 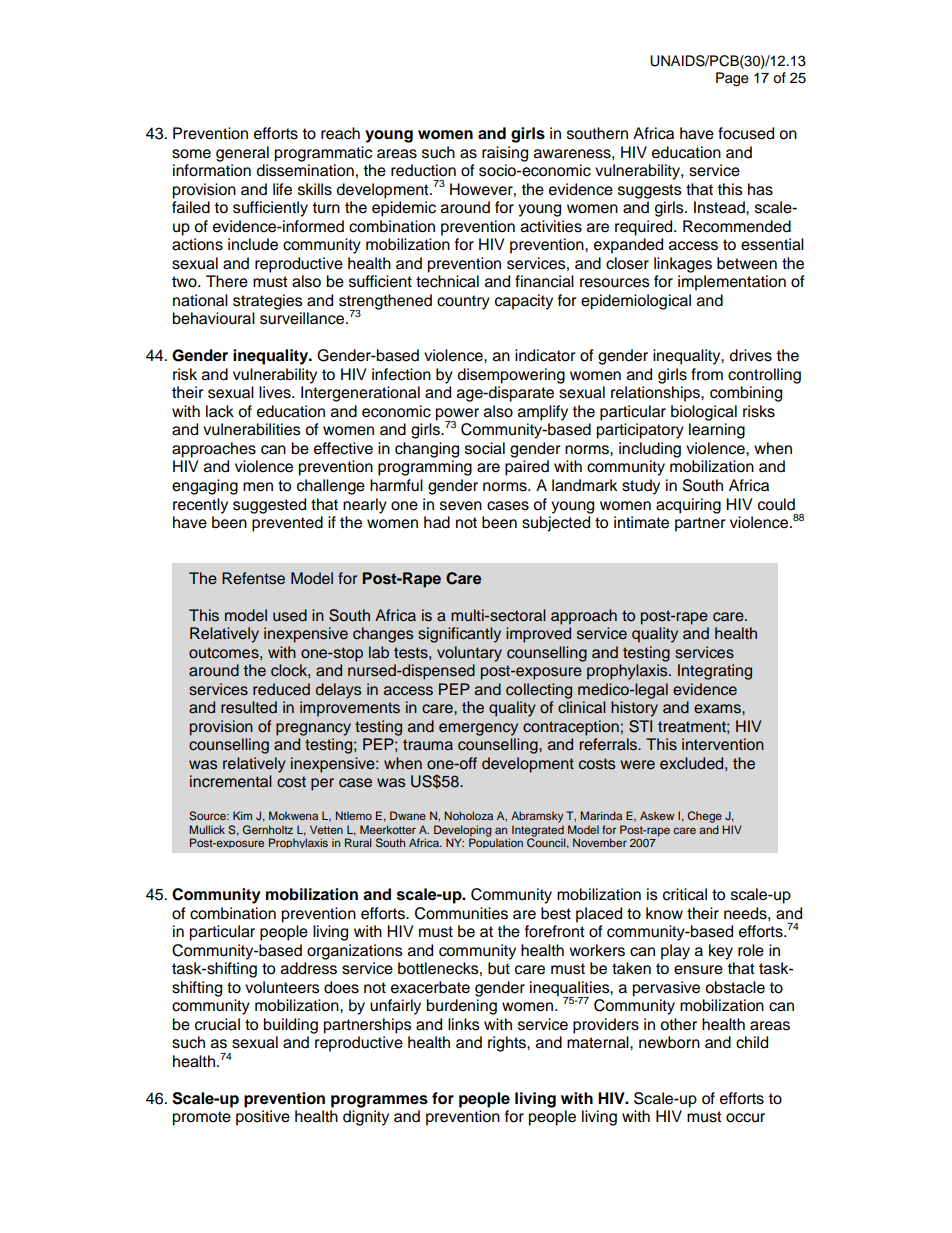 I want to click on Askew, so click(x=657, y=815).
